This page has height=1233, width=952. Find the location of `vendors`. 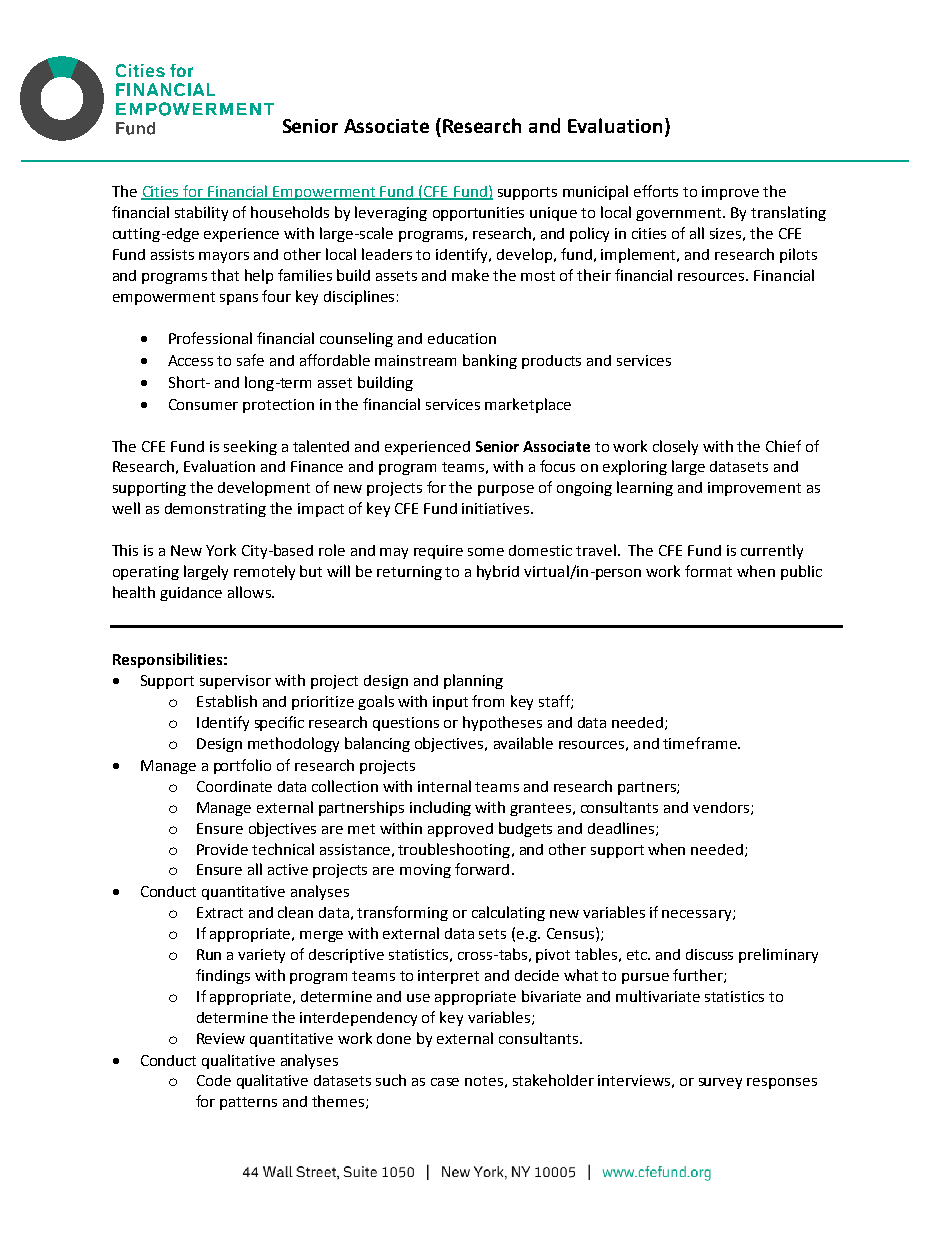

vendors is located at coordinates (721, 807).
